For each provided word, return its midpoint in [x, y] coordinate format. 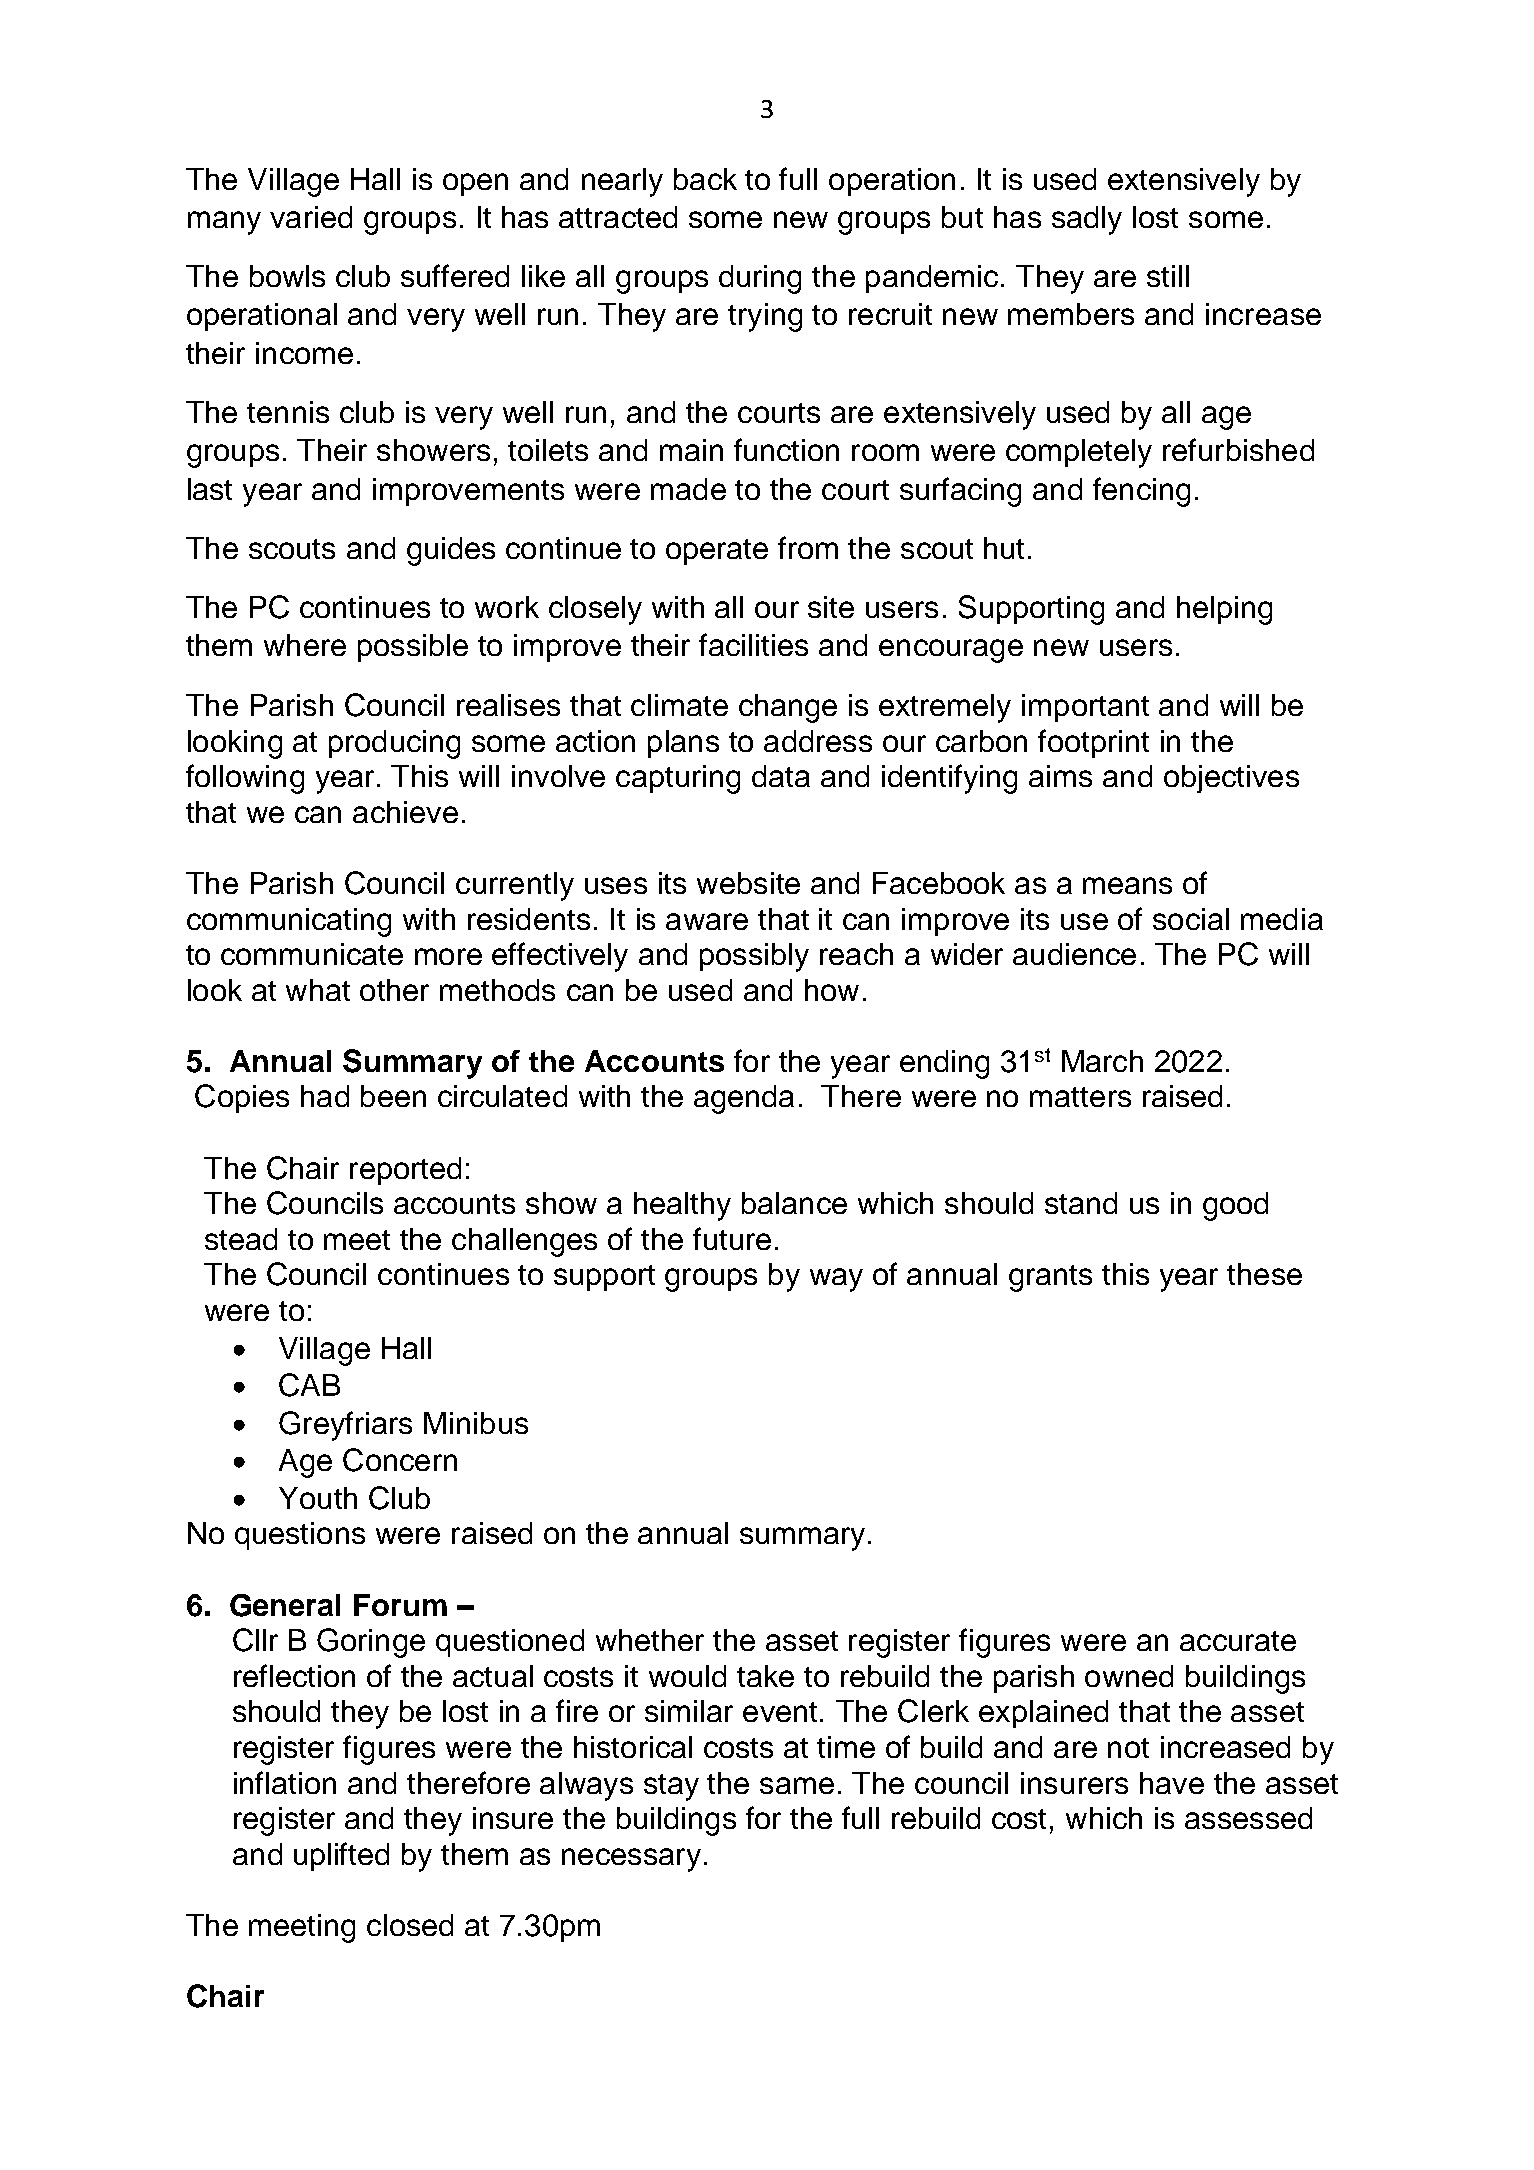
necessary [631, 1860]
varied [311, 217]
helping [1224, 610]
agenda [744, 1099]
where [305, 645]
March [1102, 1061]
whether [650, 1640]
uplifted [341, 1856]
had [325, 1096]
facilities [753, 644]
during [760, 279]
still [1168, 276]
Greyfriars [345, 1426]
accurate [1238, 1641]
